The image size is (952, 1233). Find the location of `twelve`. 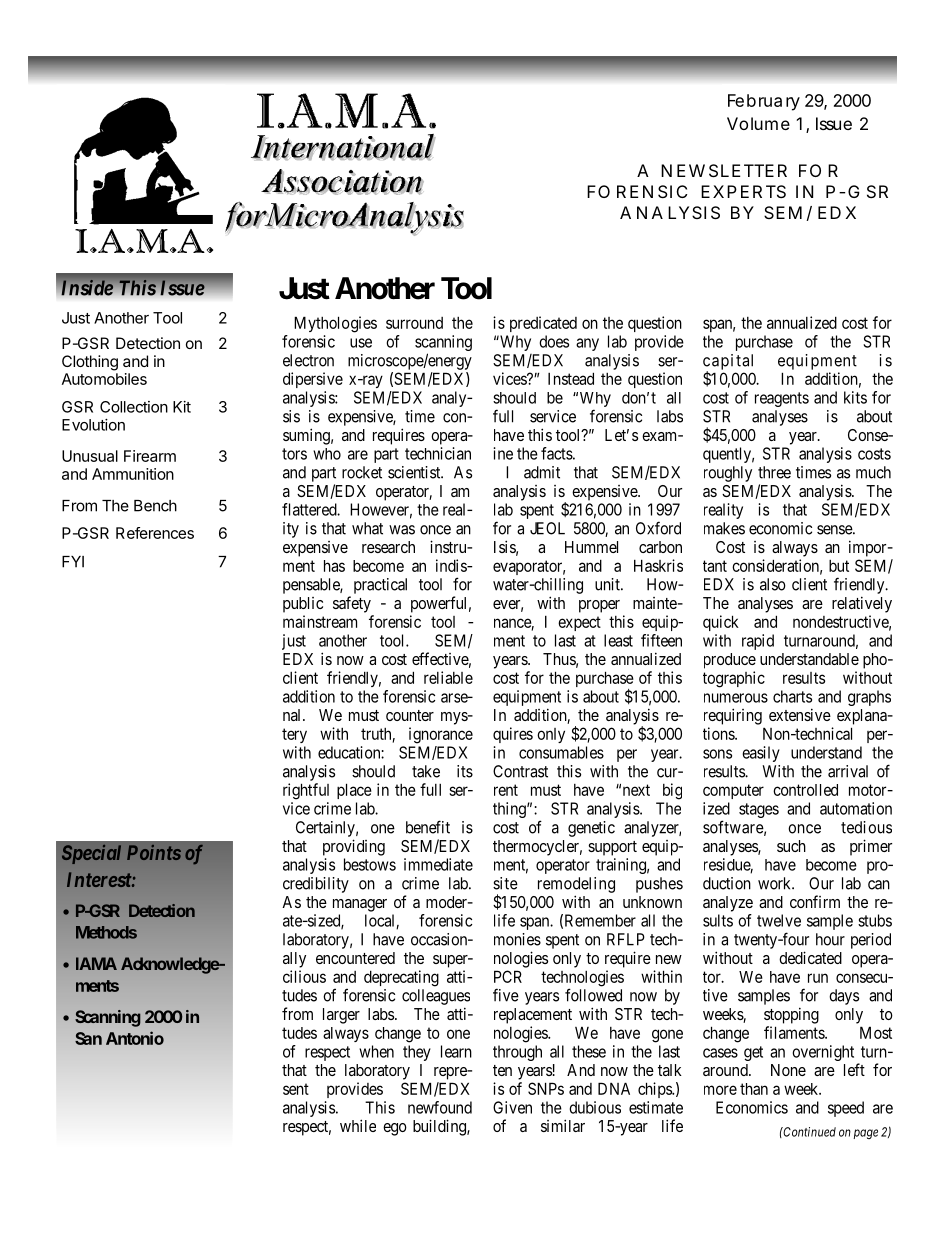

twelve is located at coordinates (779, 920).
